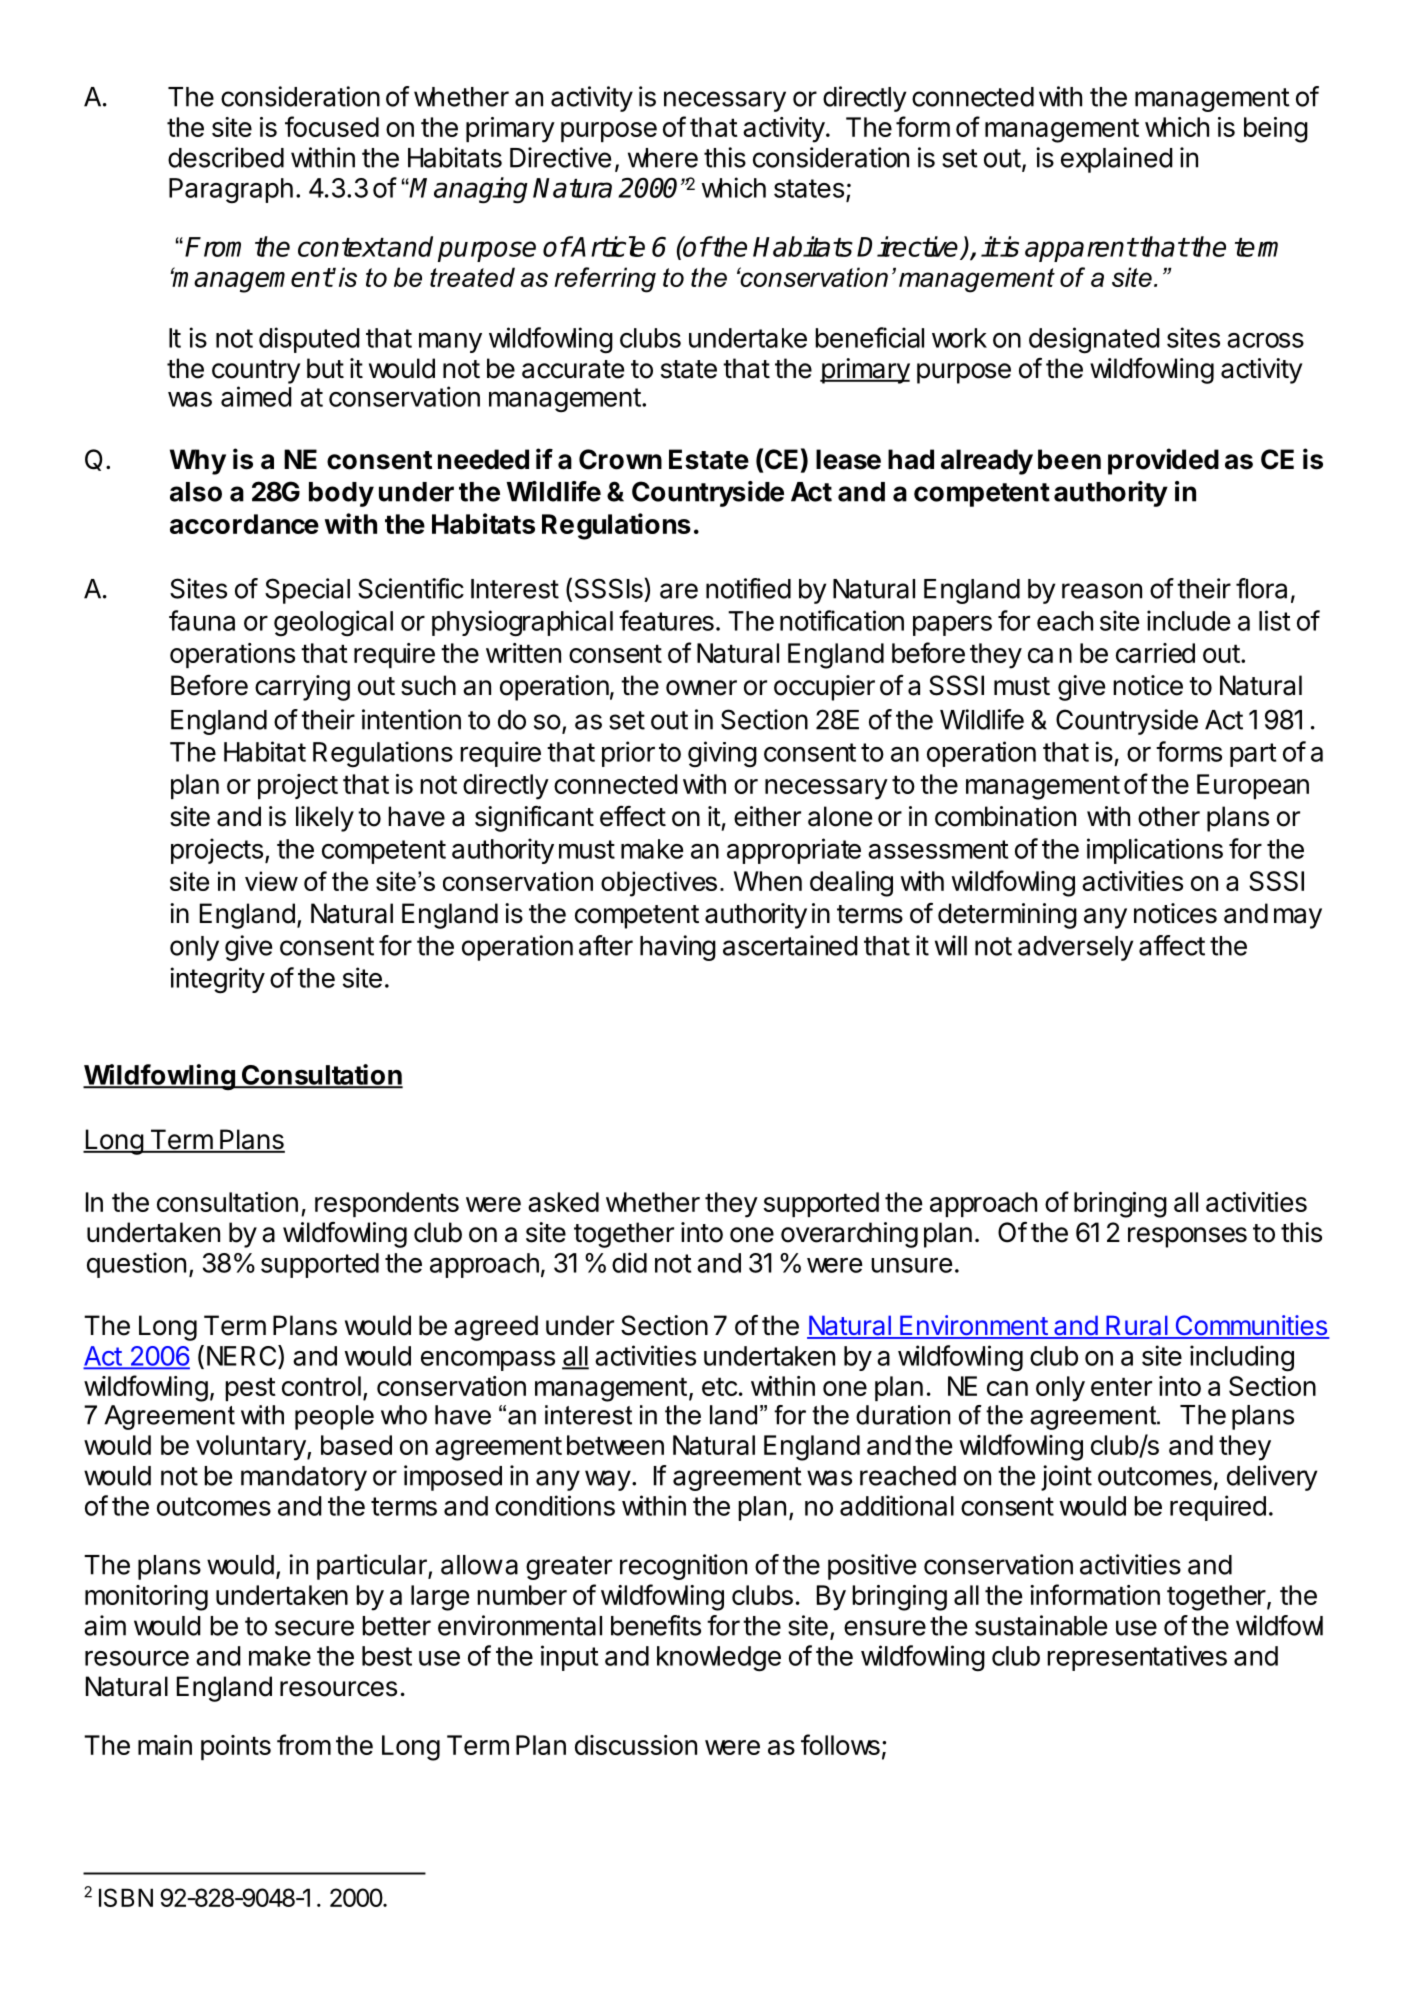 This document has width=1411, height=1996. What do you see at coordinates (629, 1262) in the document?
I see `did` at bounding box center [629, 1262].
